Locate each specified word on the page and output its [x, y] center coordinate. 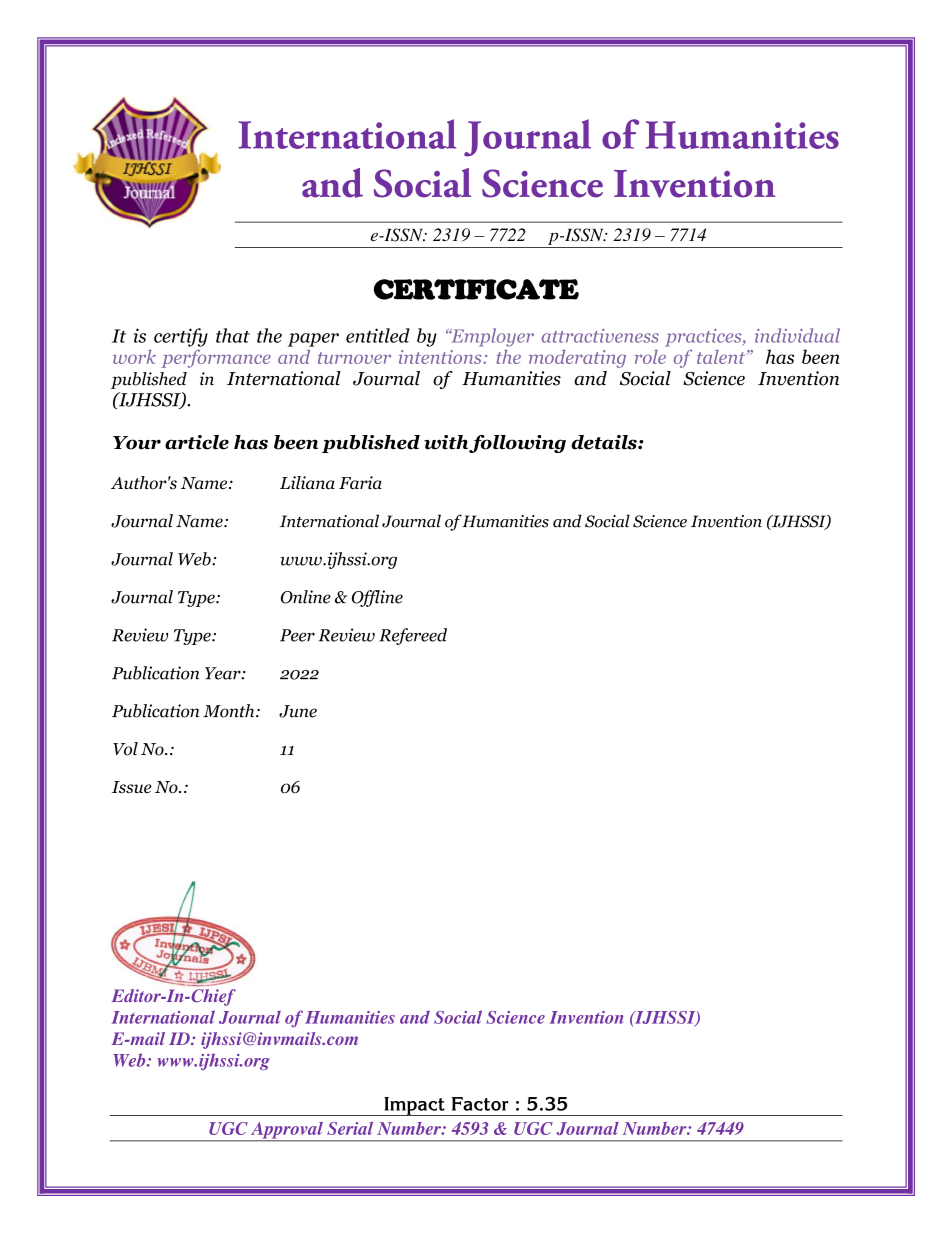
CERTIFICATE [476, 289]
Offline [377, 598]
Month [230, 711]
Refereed [413, 636]
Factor [480, 1104]
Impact [414, 1106]
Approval [287, 1131]
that [233, 335]
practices [704, 338]
